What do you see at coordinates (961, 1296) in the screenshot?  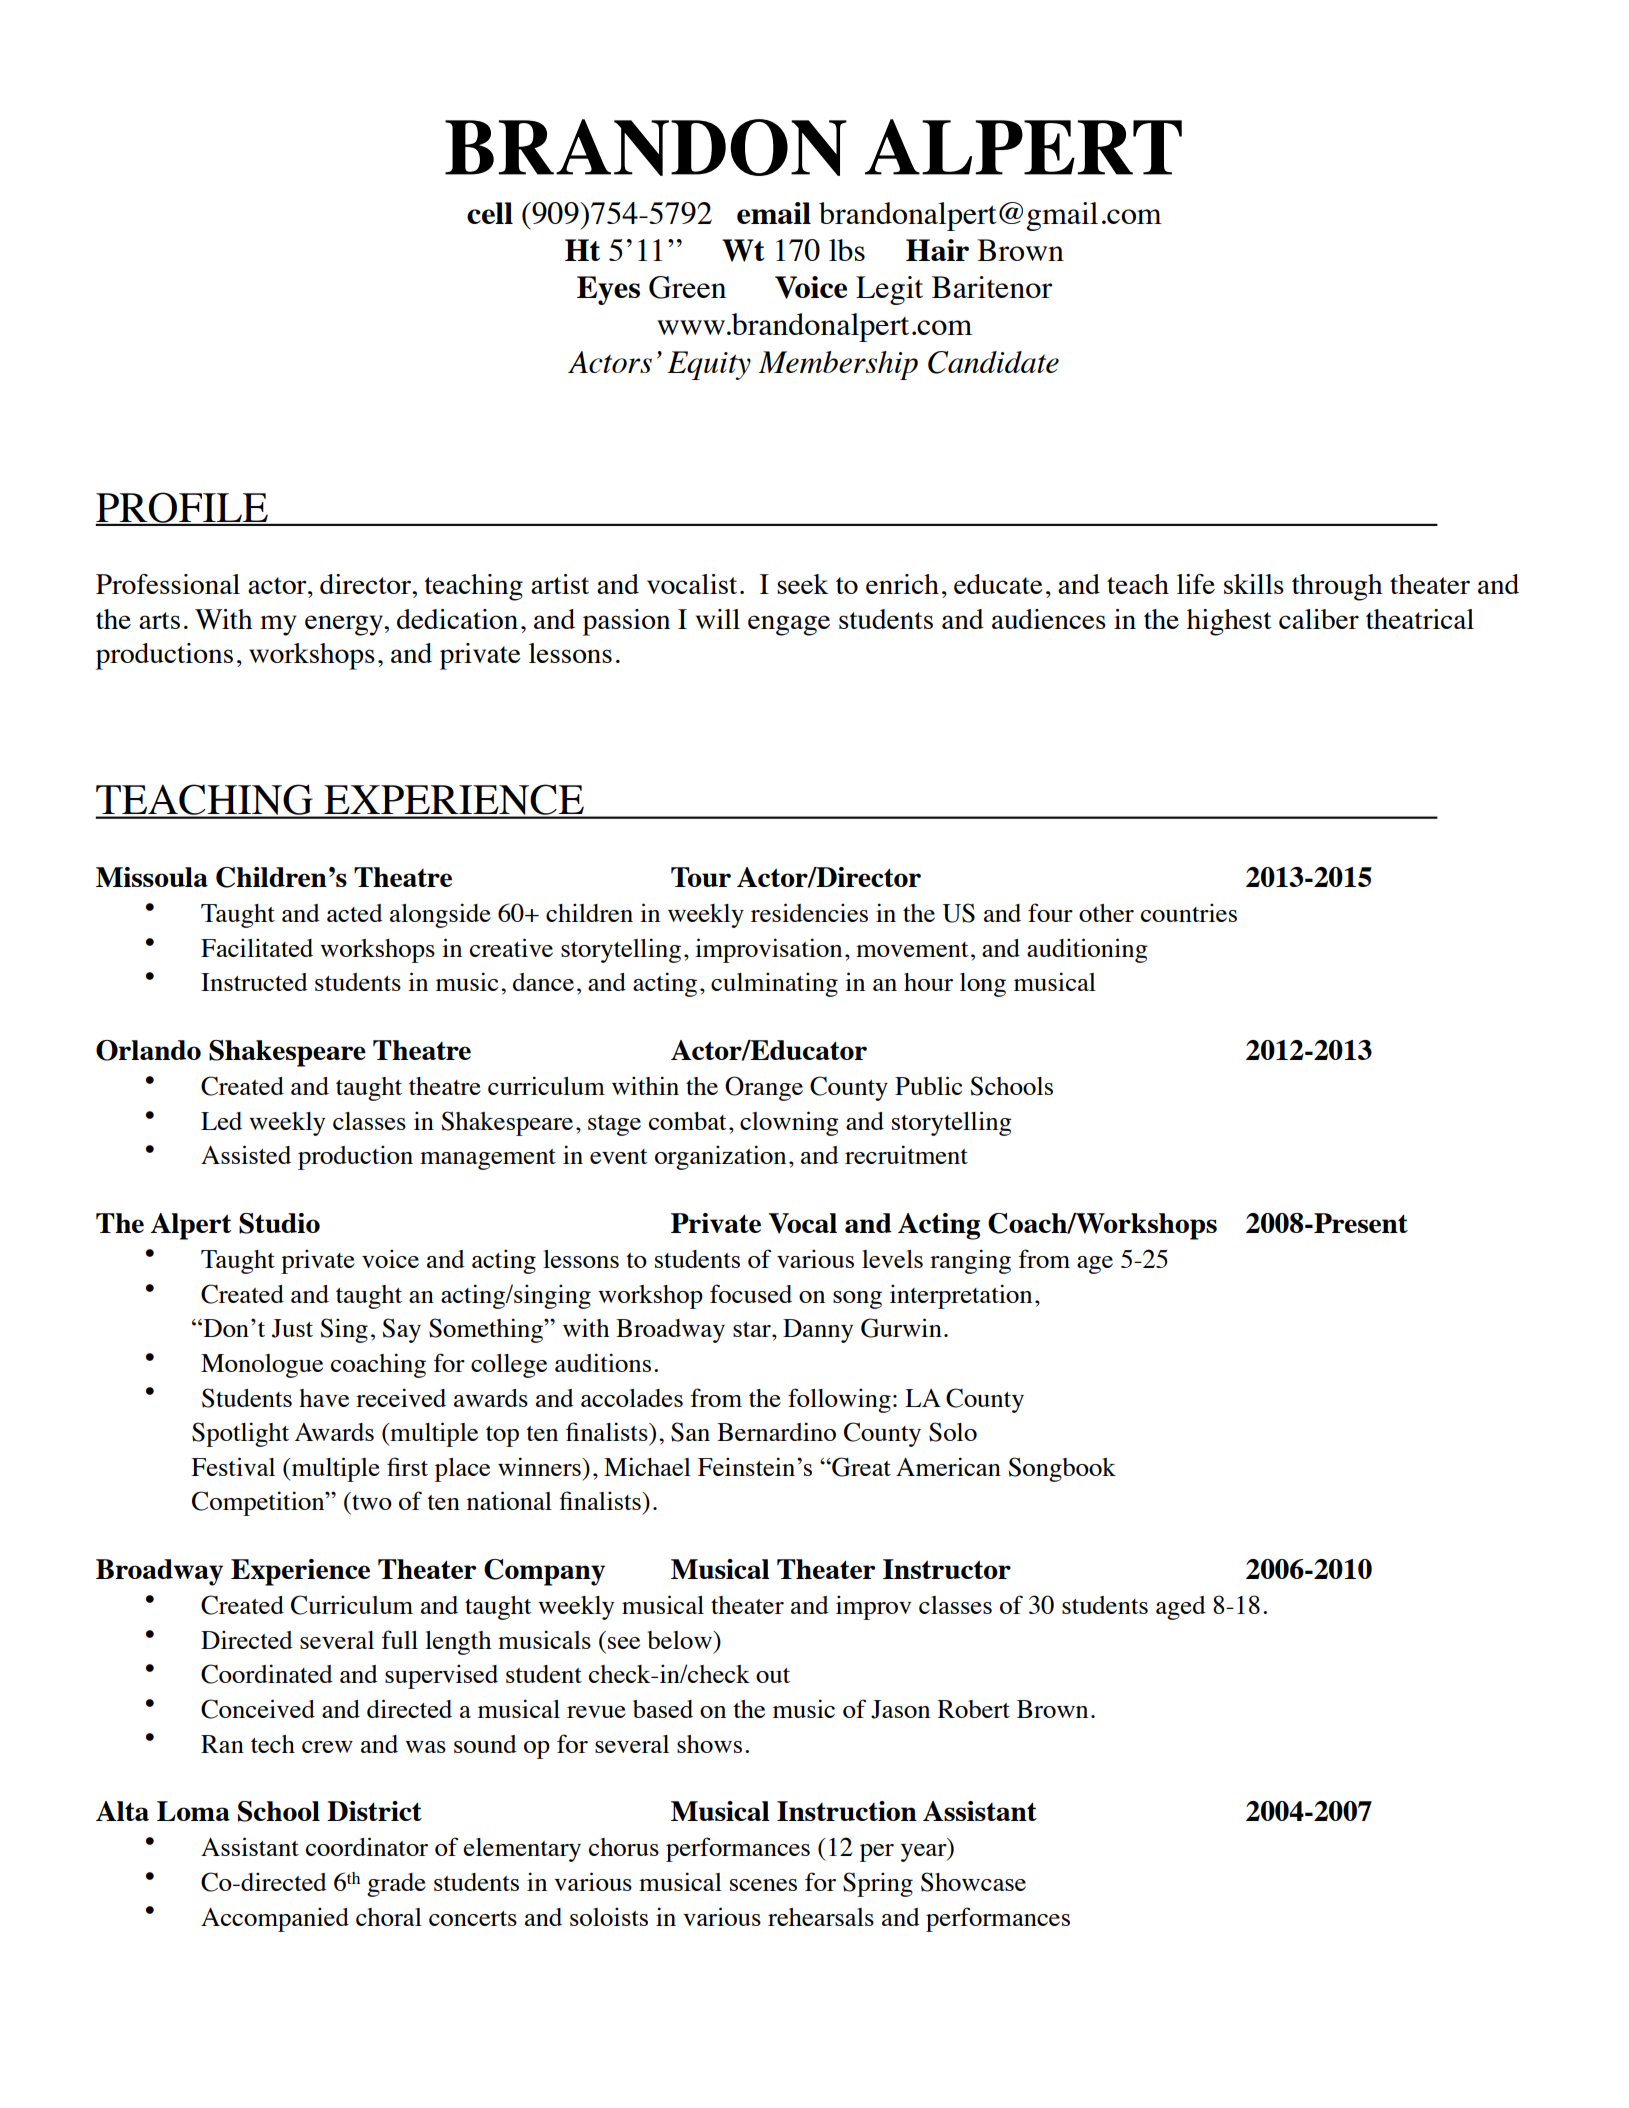 I see `interpretation` at bounding box center [961, 1296].
